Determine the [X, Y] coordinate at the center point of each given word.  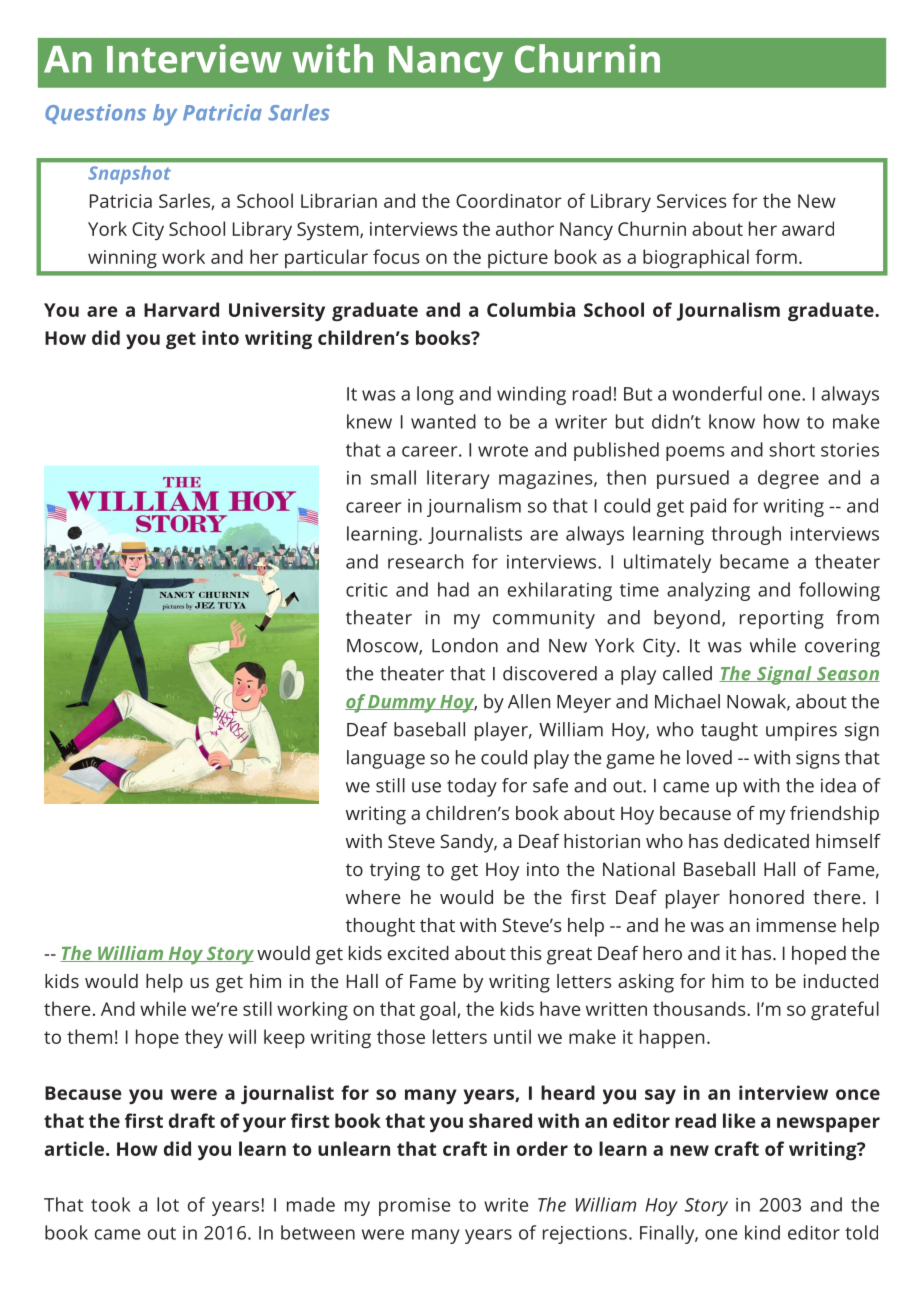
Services [692, 201]
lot [168, 1204]
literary [458, 479]
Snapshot [130, 175]
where [373, 897]
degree [788, 479]
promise [414, 1207]
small [393, 477]
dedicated [766, 841]
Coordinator [509, 200]
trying [395, 871]
